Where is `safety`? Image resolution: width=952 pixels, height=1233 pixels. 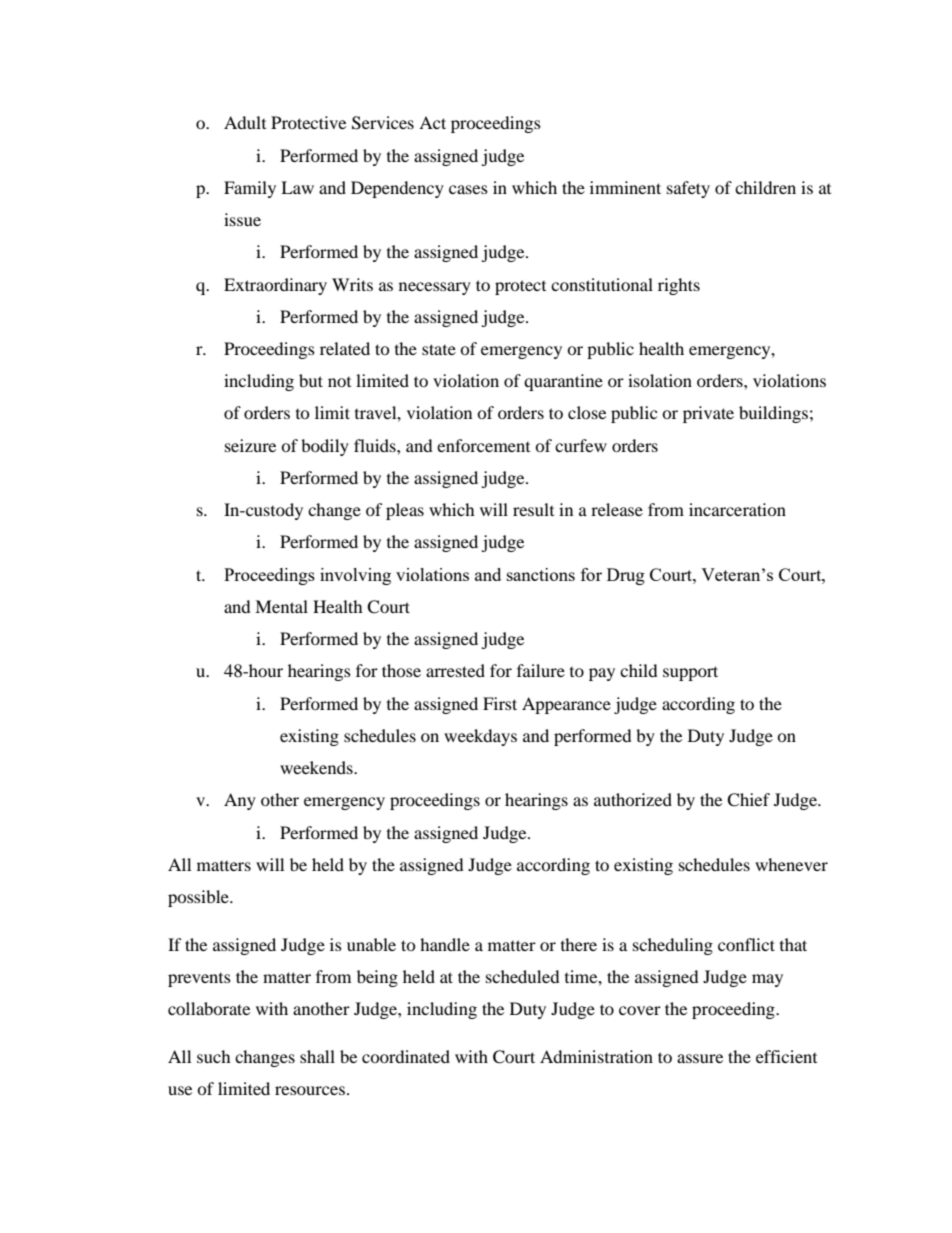
safety is located at coordinates (688, 189).
